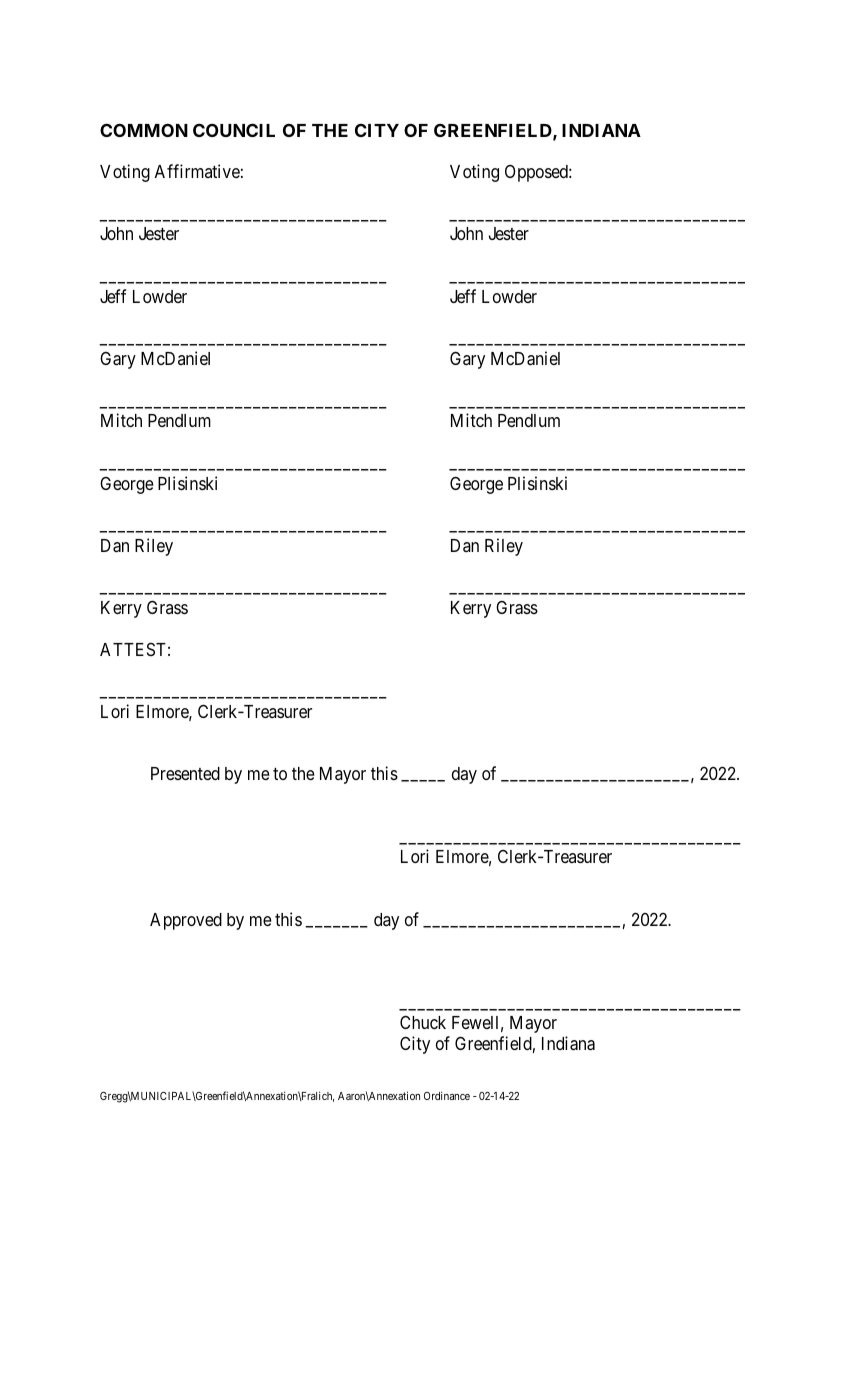  Describe the element at coordinates (185, 773) in the document. I see `Presented` at that location.
